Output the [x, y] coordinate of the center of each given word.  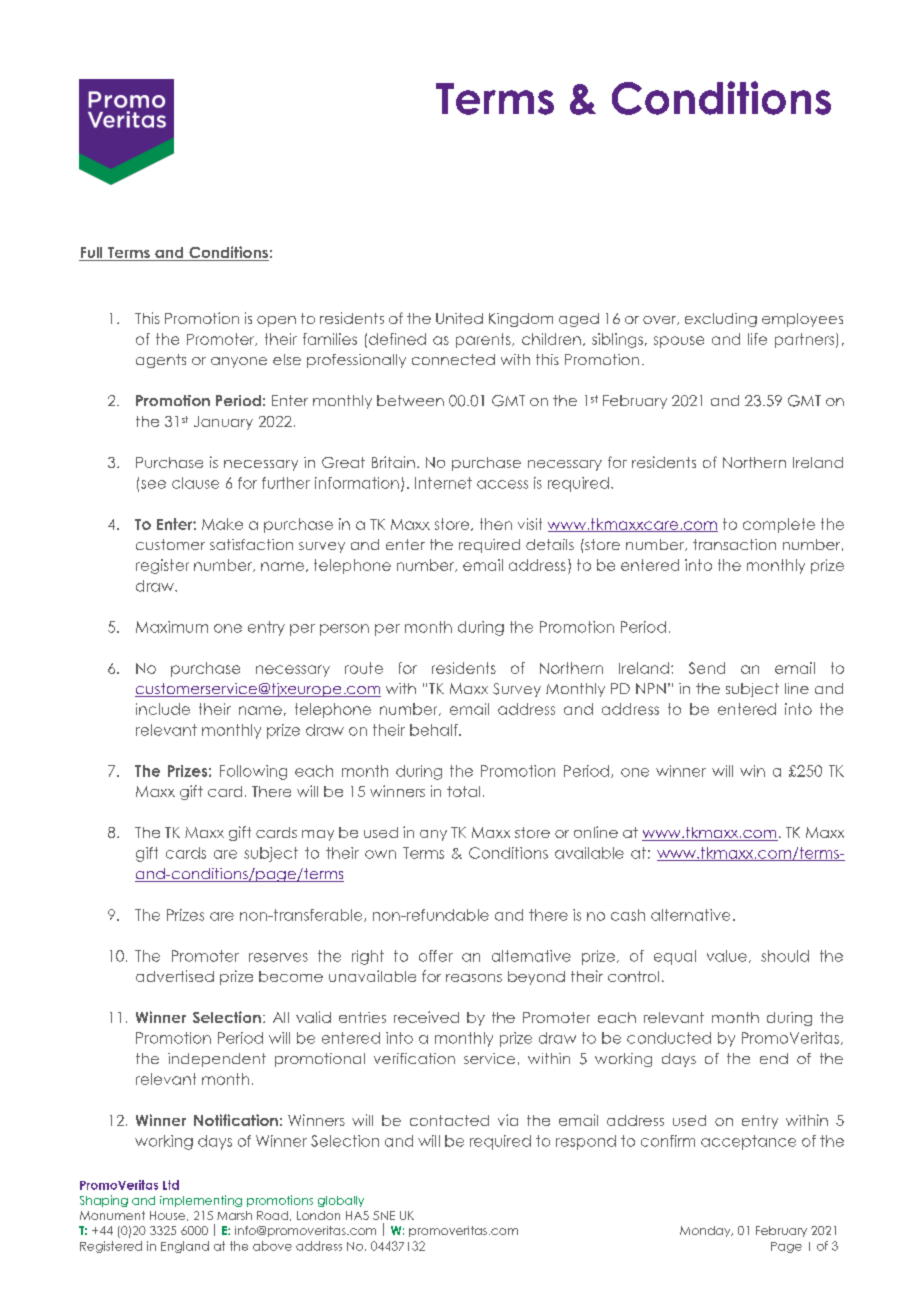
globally [341, 1201]
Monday [706, 1231]
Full [92, 254]
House [169, 1216]
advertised [175, 976]
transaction [734, 544]
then [496, 524]
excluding [721, 320]
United [459, 318]
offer [436, 956]
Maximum [172, 627]
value [727, 956]
